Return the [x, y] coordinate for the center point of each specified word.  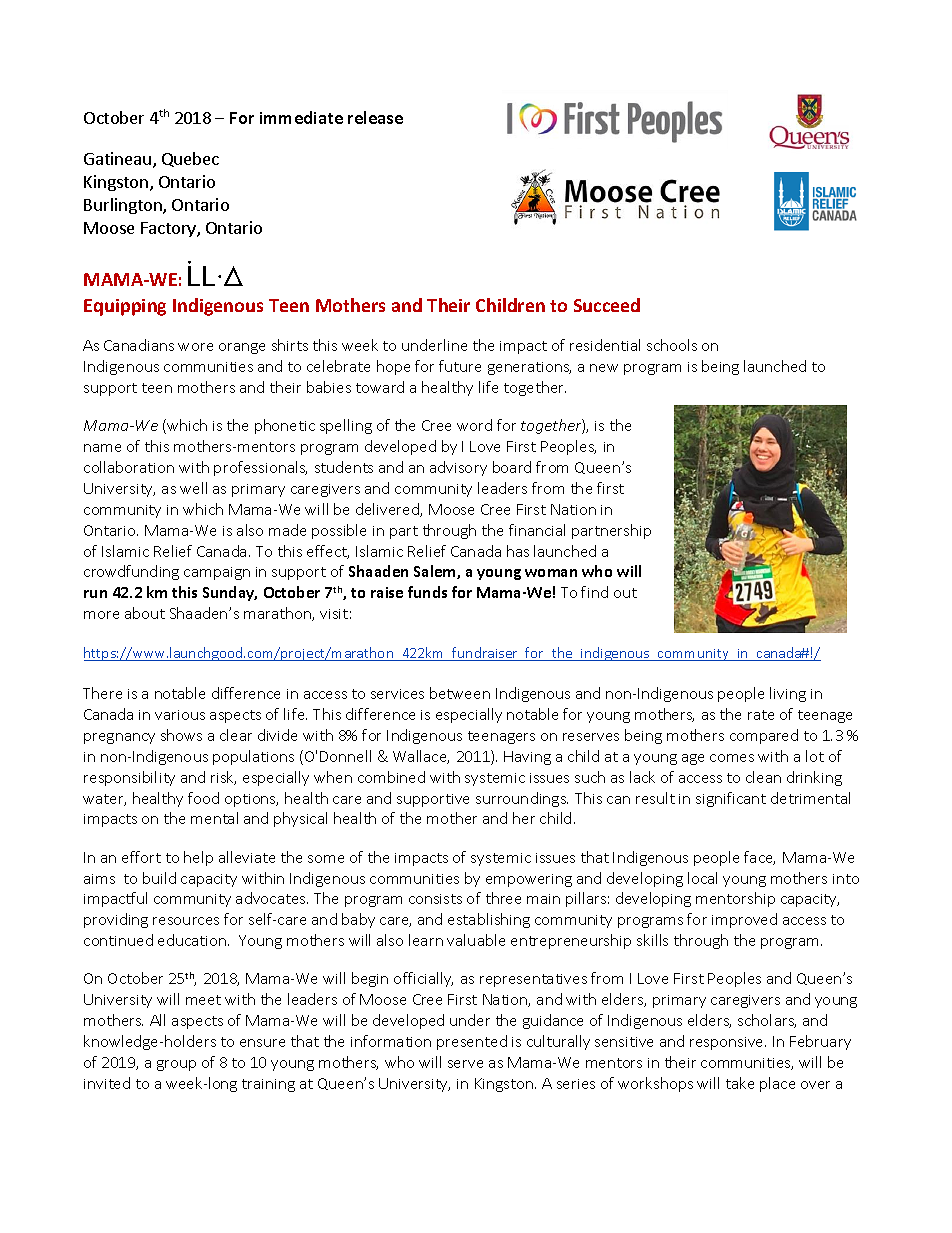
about [145, 613]
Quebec [190, 159]
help [198, 858]
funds [427, 592]
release [375, 117]
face [759, 858]
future [460, 366]
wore [195, 347]
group [176, 1065]
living [788, 694]
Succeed [607, 305]
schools [672, 345]
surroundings [522, 799]
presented [472, 1042]
